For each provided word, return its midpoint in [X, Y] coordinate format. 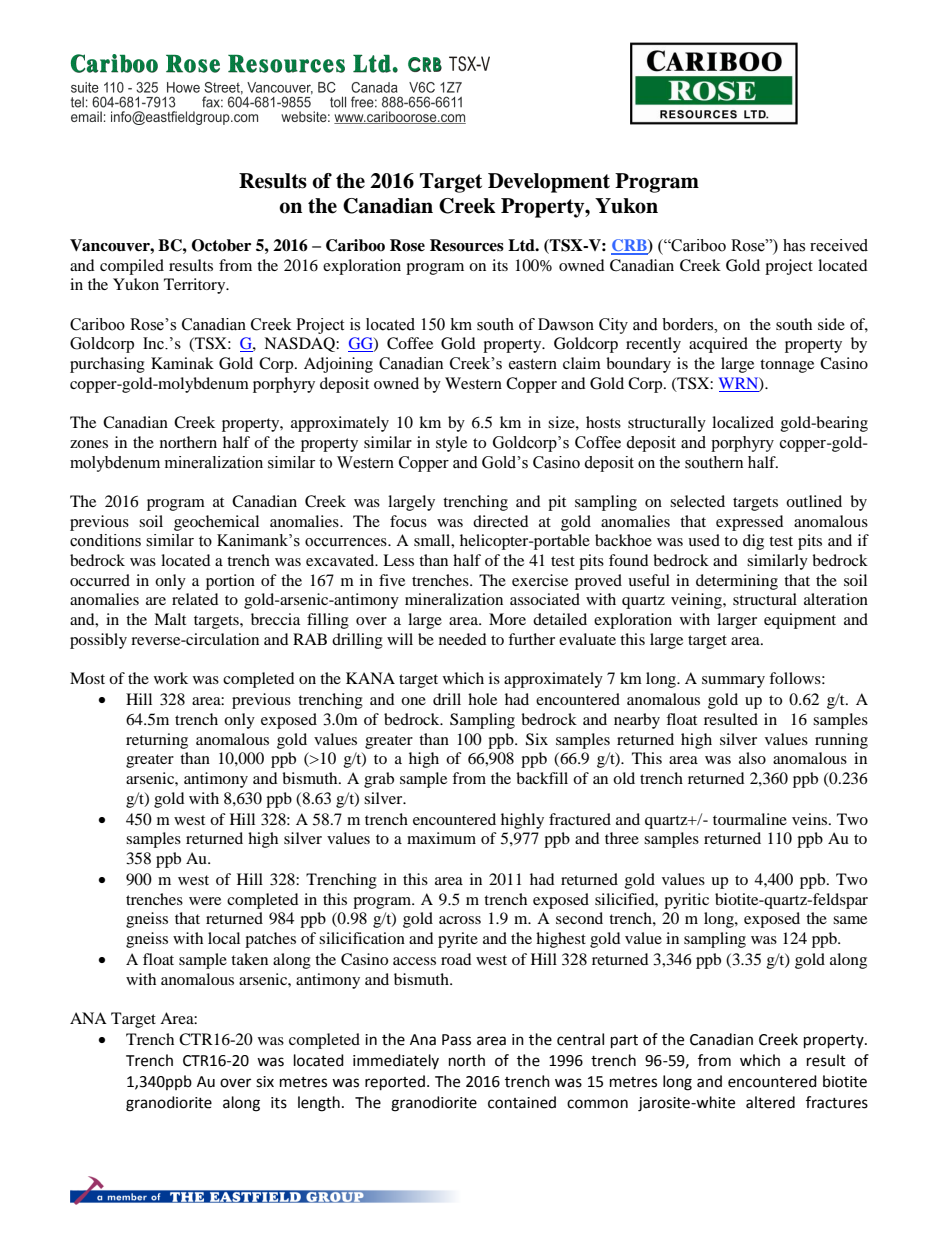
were [205, 901]
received [839, 245]
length [319, 1104]
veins [811, 819]
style [451, 444]
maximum [441, 838]
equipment [800, 621]
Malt [170, 619]
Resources [467, 245]
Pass [456, 1040]
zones [89, 444]
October [221, 245]
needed [463, 639]
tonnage [787, 366]
